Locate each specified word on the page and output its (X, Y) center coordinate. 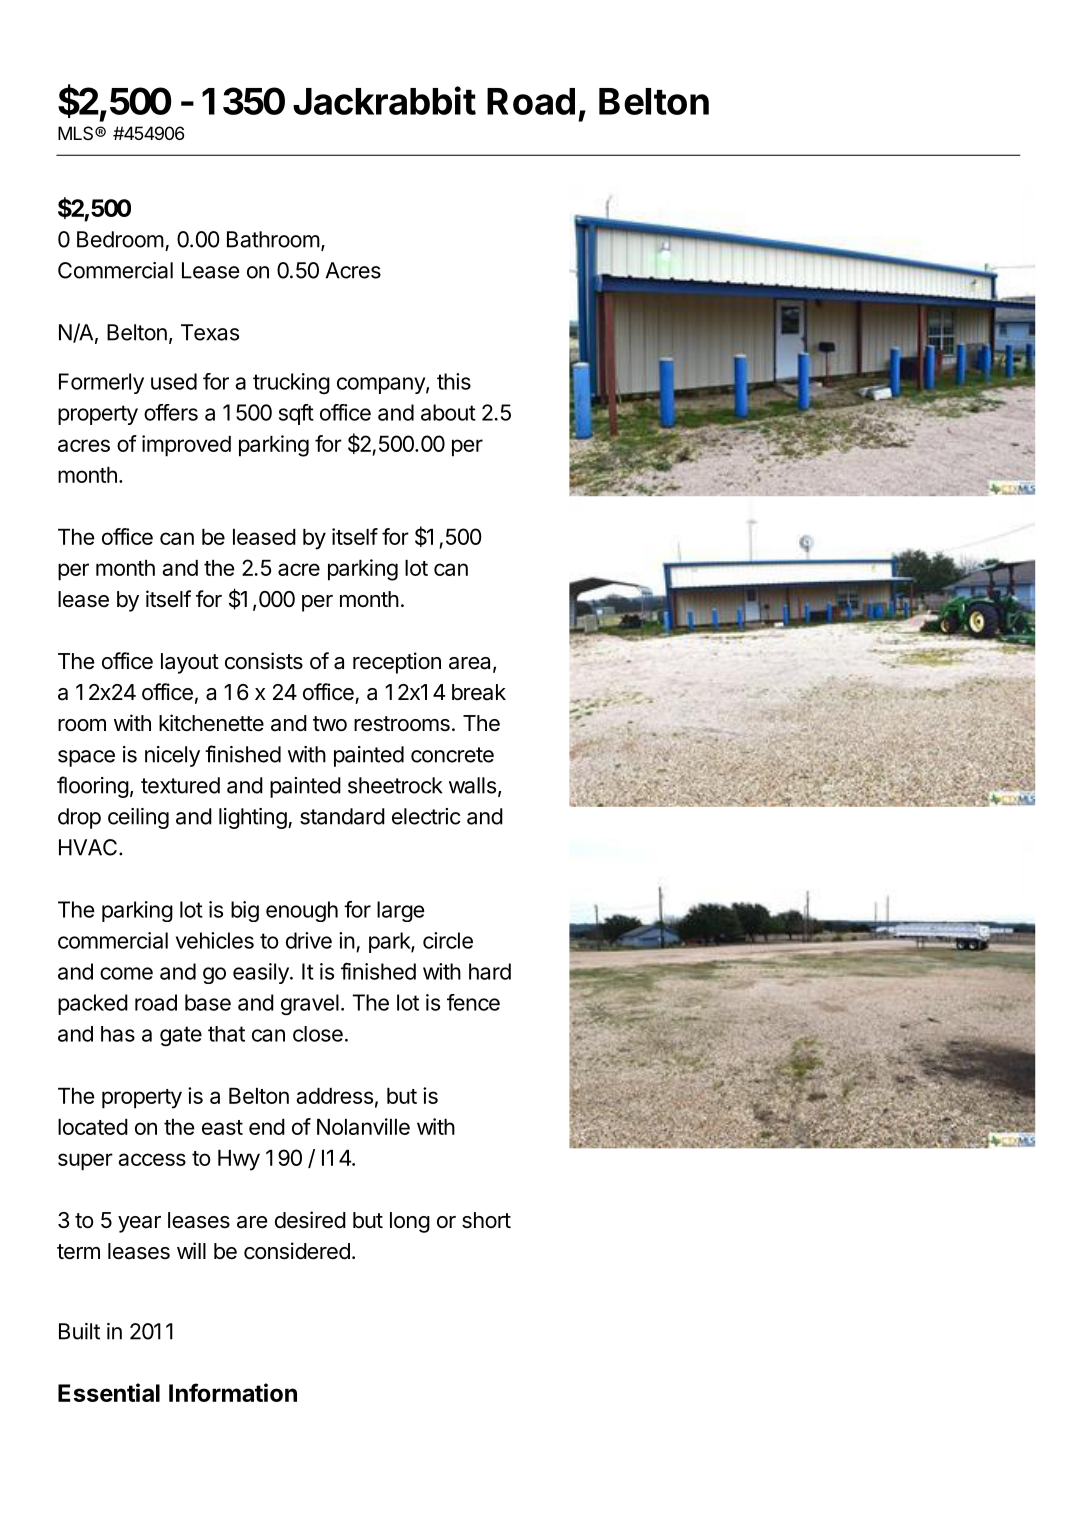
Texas (210, 332)
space (86, 758)
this (454, 381)
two (330, 724)
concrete (452, 755)
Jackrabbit (384, 100)
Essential (109, 1392)
